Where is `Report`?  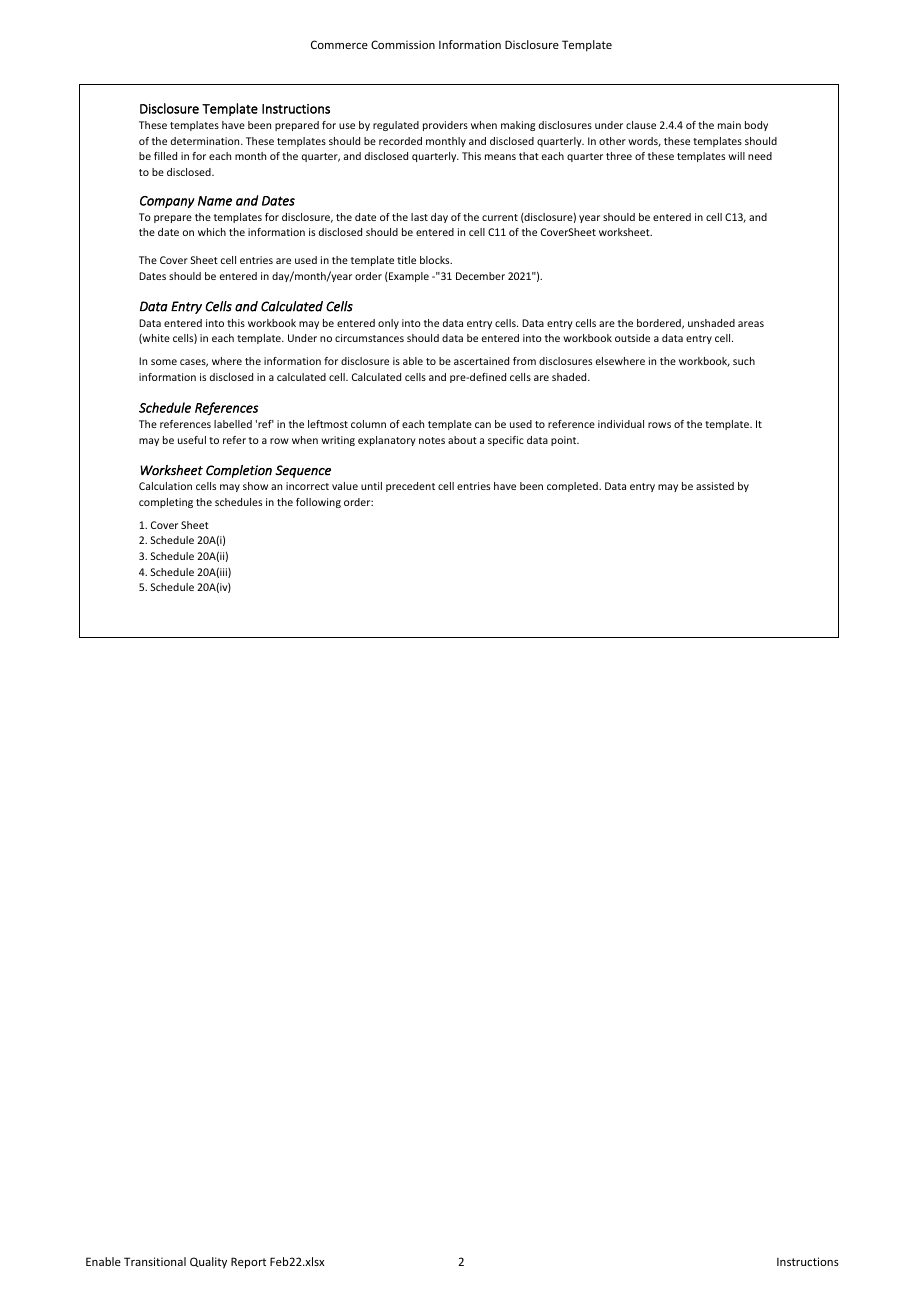 Report is located at coordinates (248, 1263).
